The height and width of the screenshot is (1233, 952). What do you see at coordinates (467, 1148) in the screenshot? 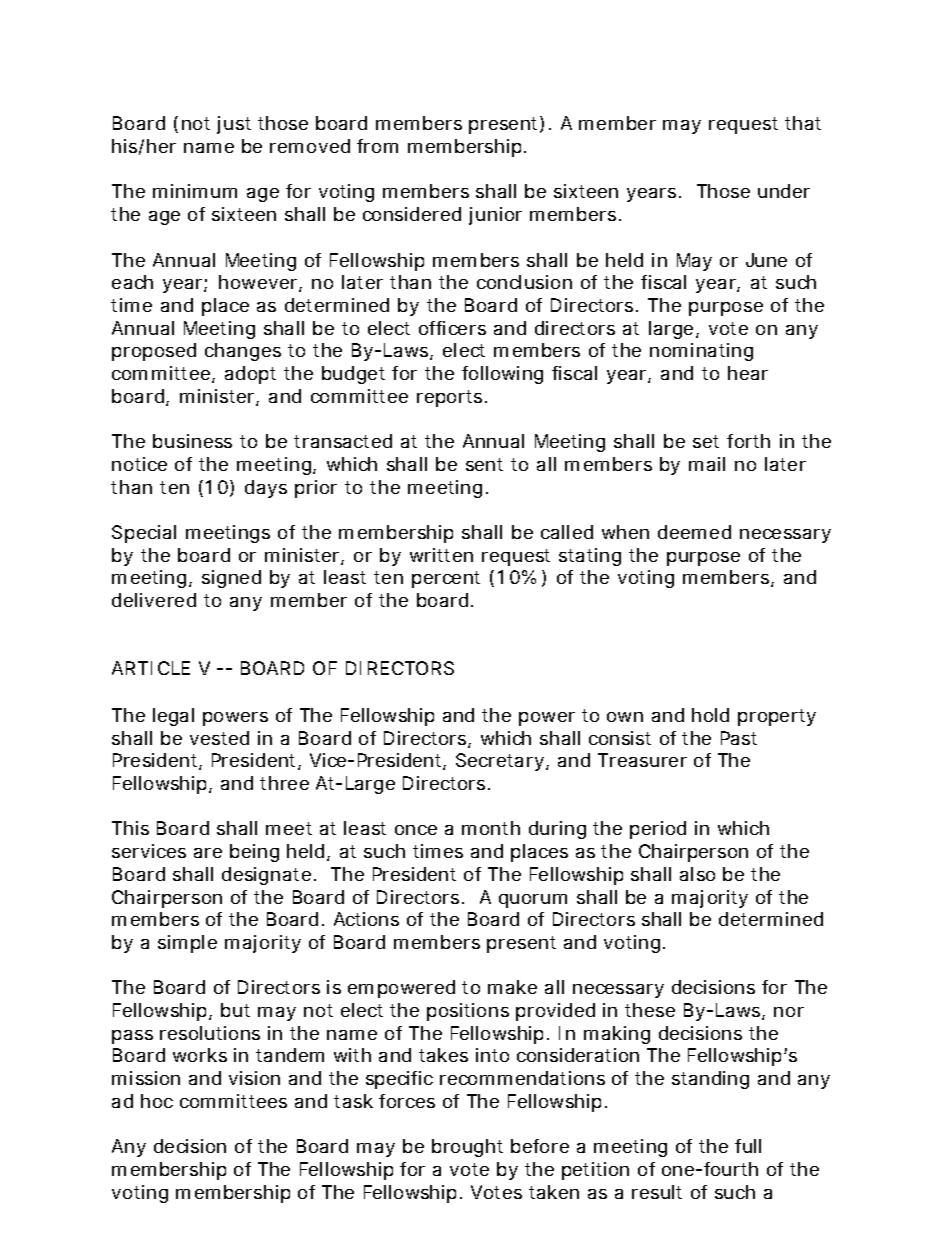
I see `brought` at bounding box center [467, 1148].
